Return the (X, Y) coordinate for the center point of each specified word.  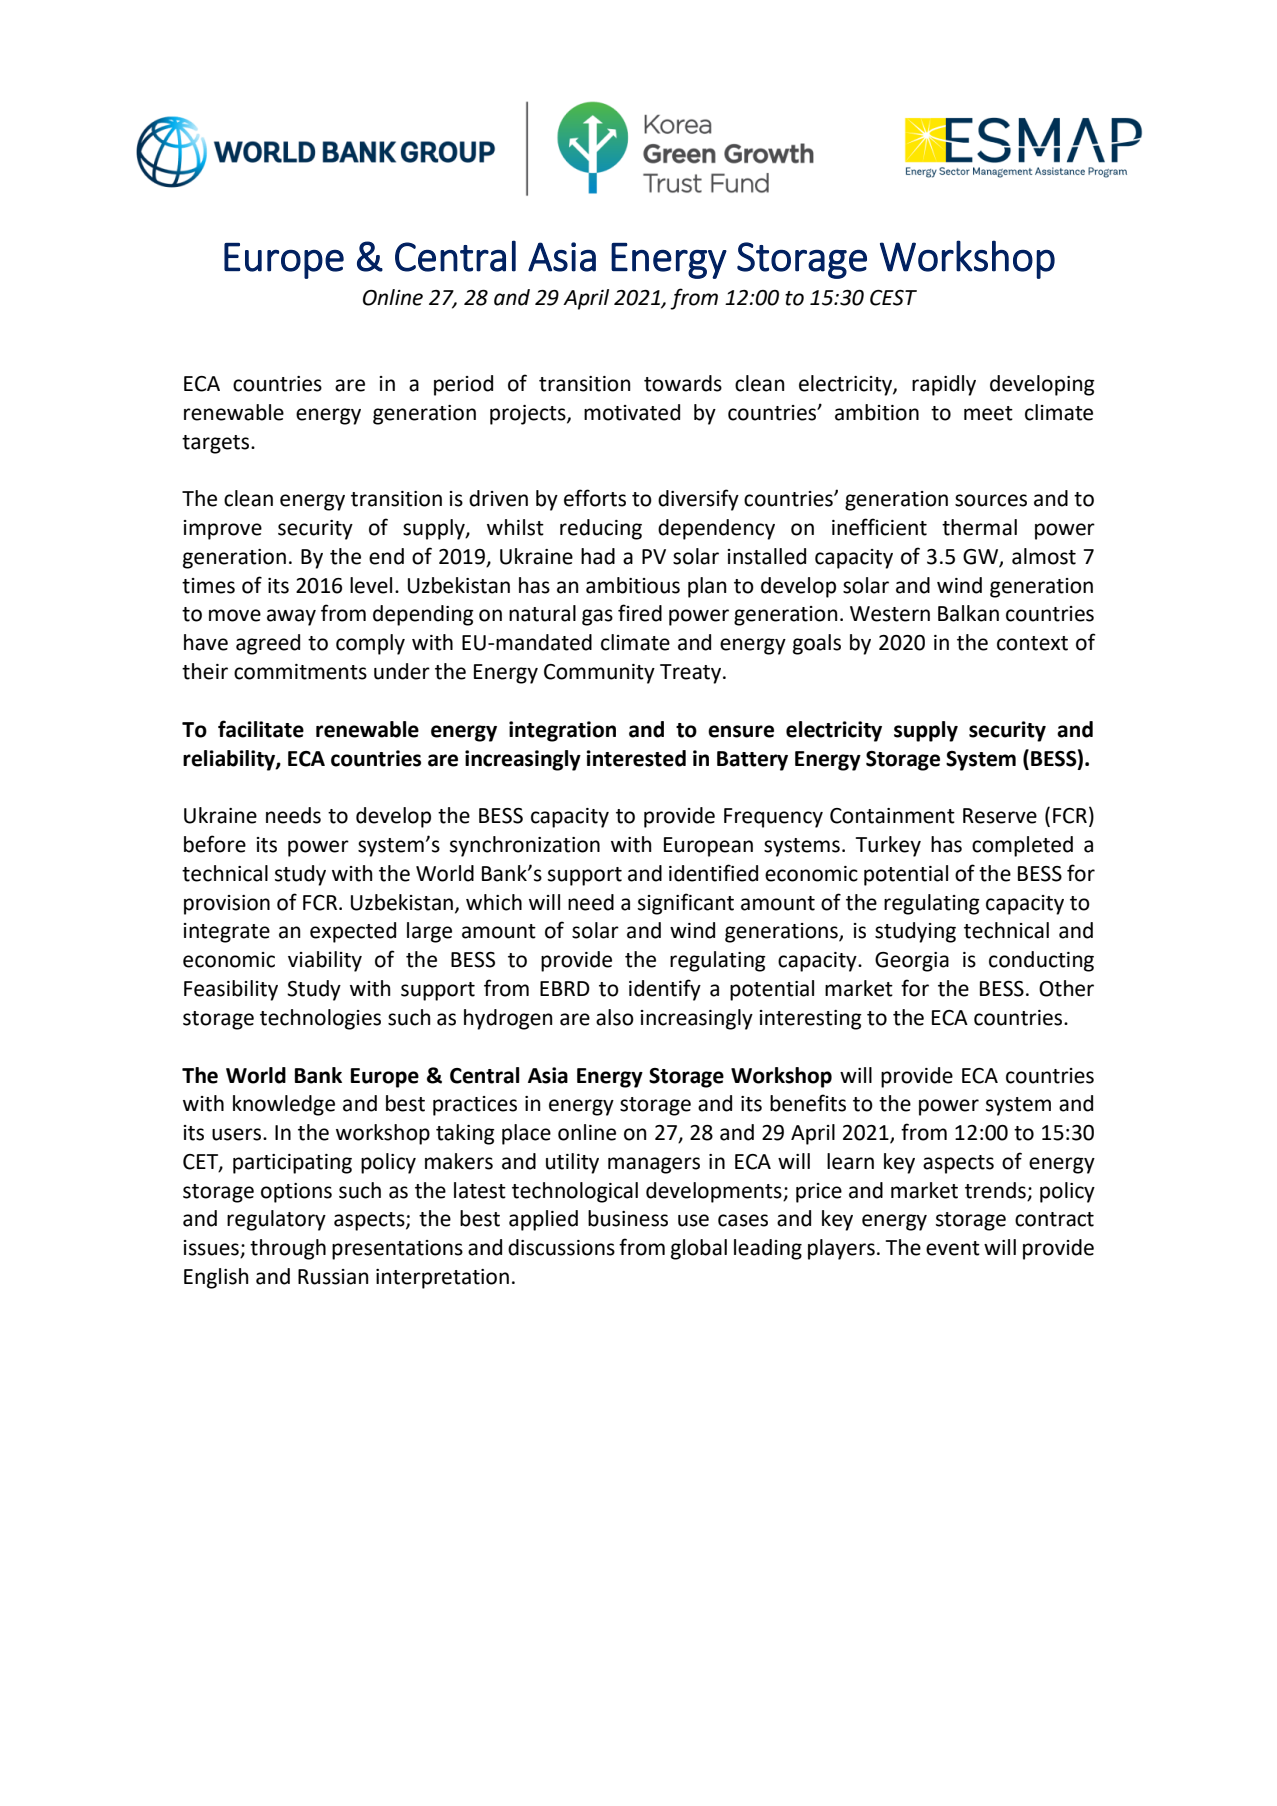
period (463, 385)
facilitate (261, 729)
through (288, 1249)
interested (636, 758)
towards (683, 383)
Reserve (1000, 816)
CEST (893, 298)
